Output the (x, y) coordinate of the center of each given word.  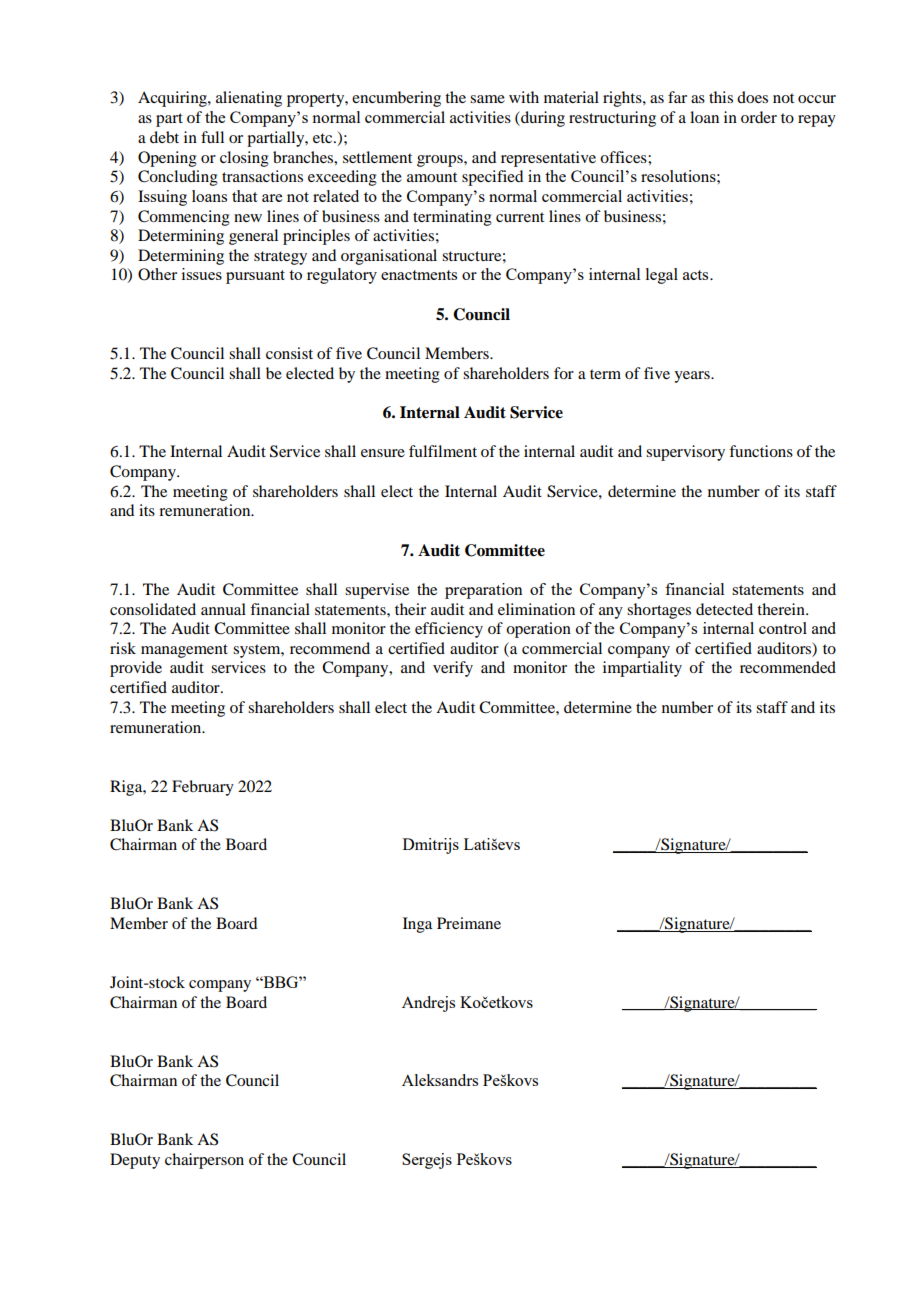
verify (453, 669)
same (487, 99)
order (759, 117)
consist (289, 353)
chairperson (204, 1161)
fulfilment (443, 451)
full (212, 137)
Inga (417, 925)
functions (761, 451)
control (783, 628)
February (203, 788)
